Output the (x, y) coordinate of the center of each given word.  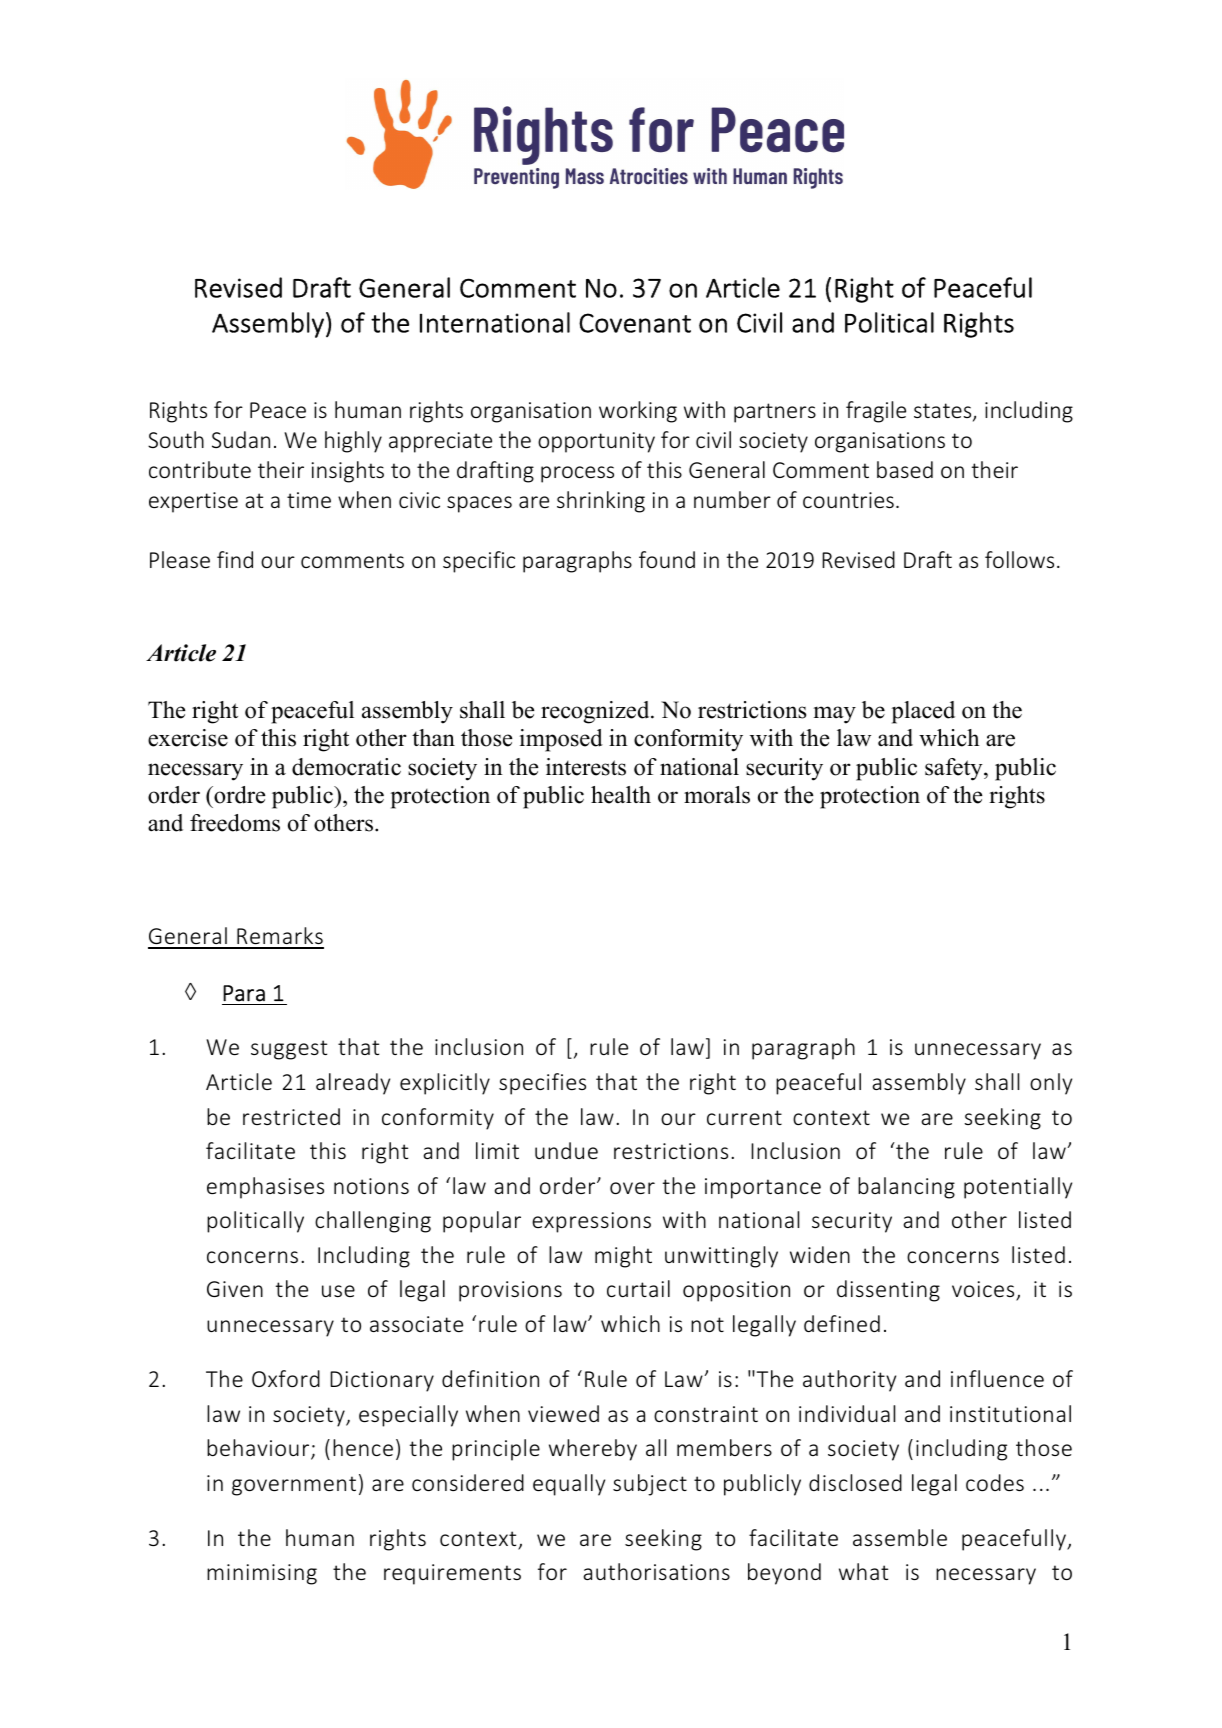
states (944, 412)
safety (955, 769)
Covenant (635, 323)
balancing (906, 1188)
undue (566, 1150)
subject (650, 1485)
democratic (346, 767)
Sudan (241, 439)
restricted (291, 1116)
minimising (262, 1574)
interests (586, 767)
